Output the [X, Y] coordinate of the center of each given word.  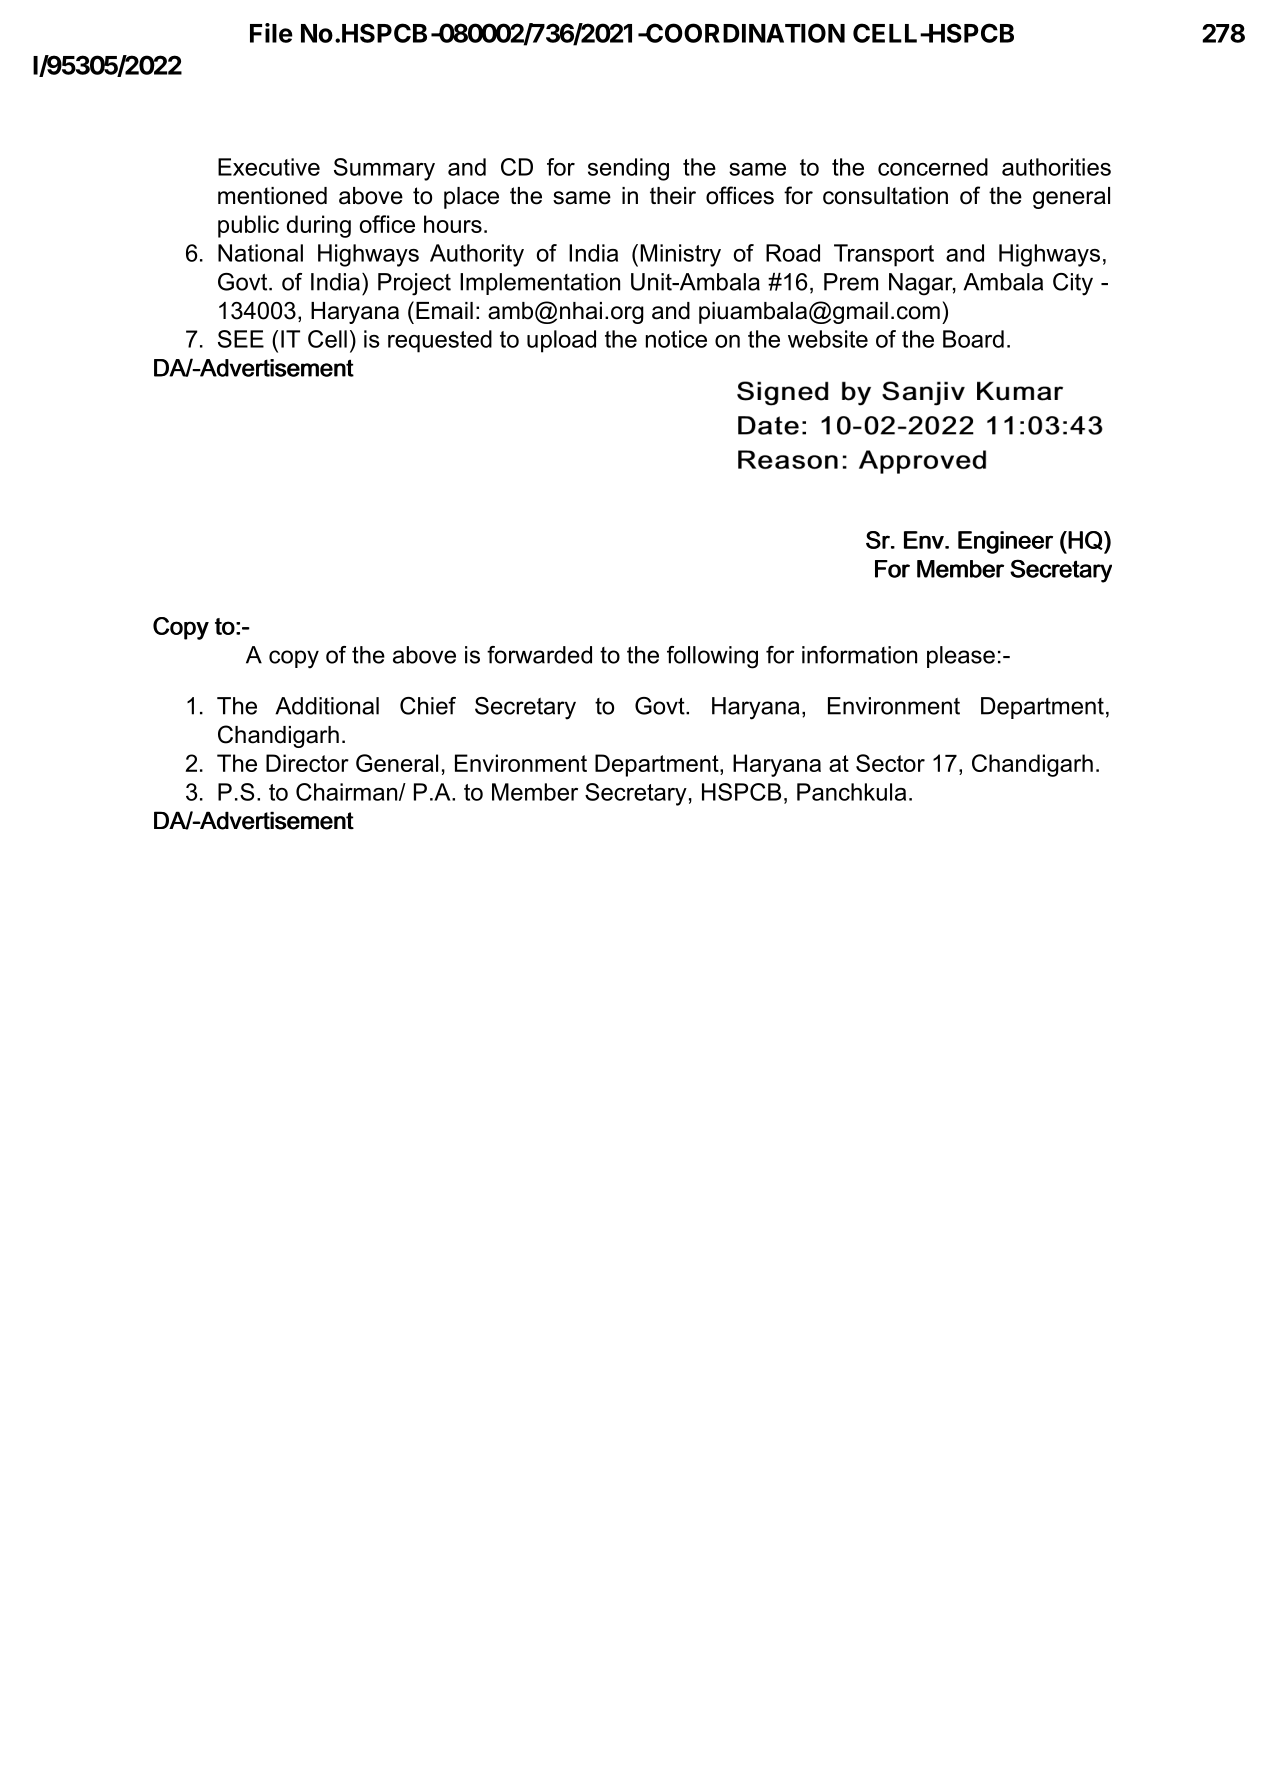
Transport [884, 255]
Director [307, 763]
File [271, 33]
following [712, 657]
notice [676, 339]
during [319, 226]
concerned [933, 167]
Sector [890, 763]
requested [440, 341]
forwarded [539, 655]
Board [973, 339]
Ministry [680, 255]
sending [628, 169]
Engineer [1005, 542]
